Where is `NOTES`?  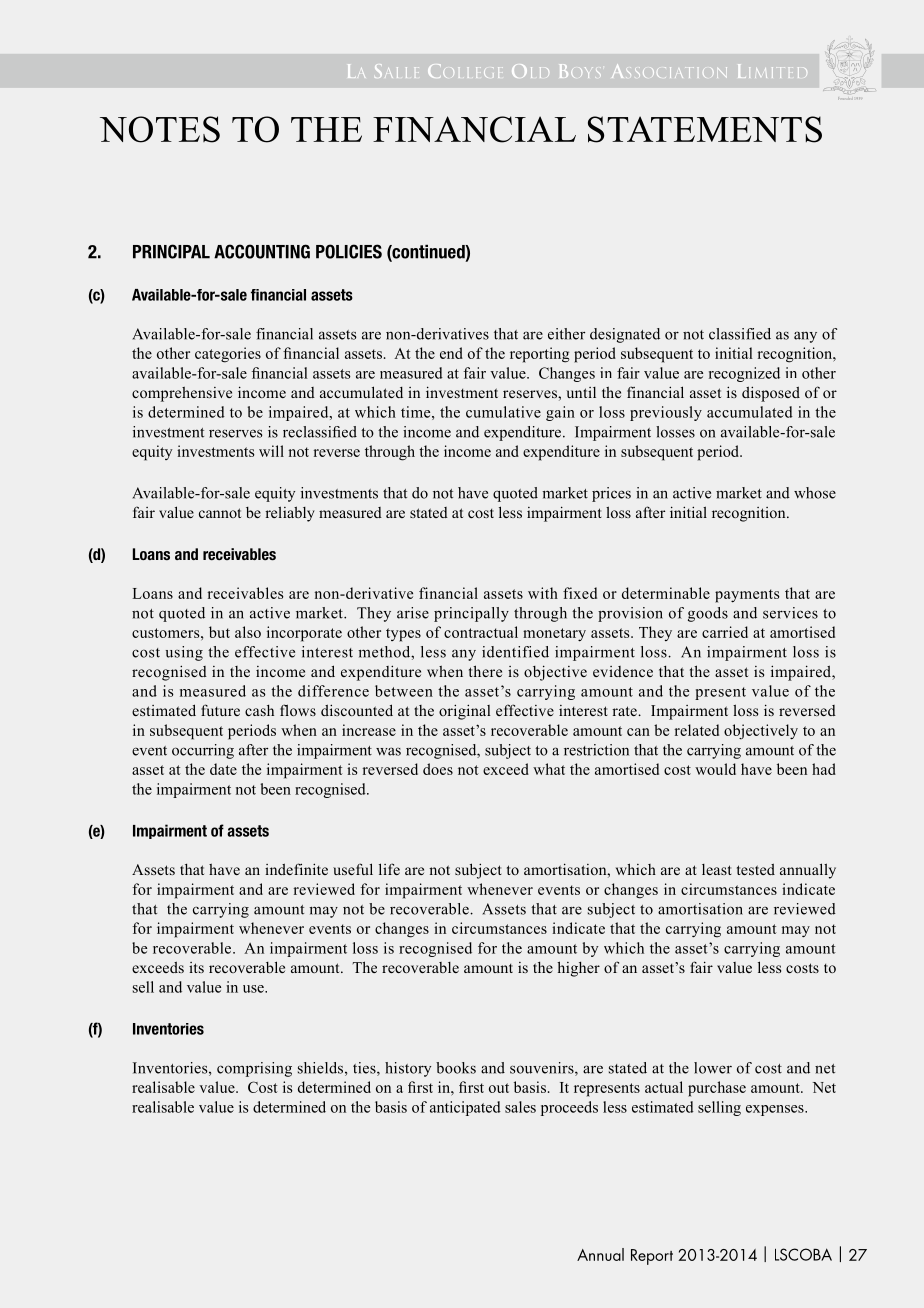
NOTES is located at coordinates (160, 129).
